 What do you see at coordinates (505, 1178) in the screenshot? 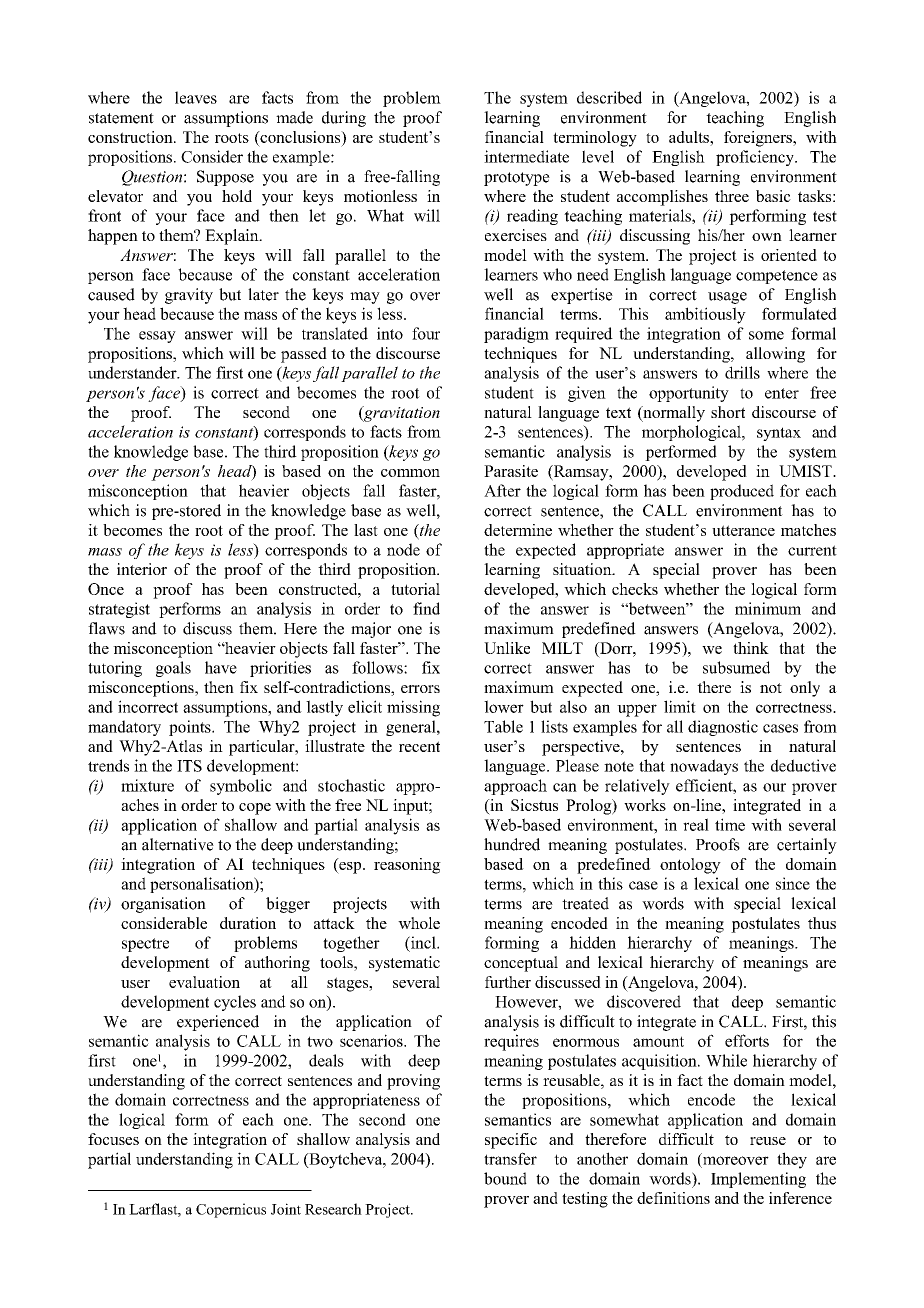
I see `bound` at bounding box center [505, 1178].
